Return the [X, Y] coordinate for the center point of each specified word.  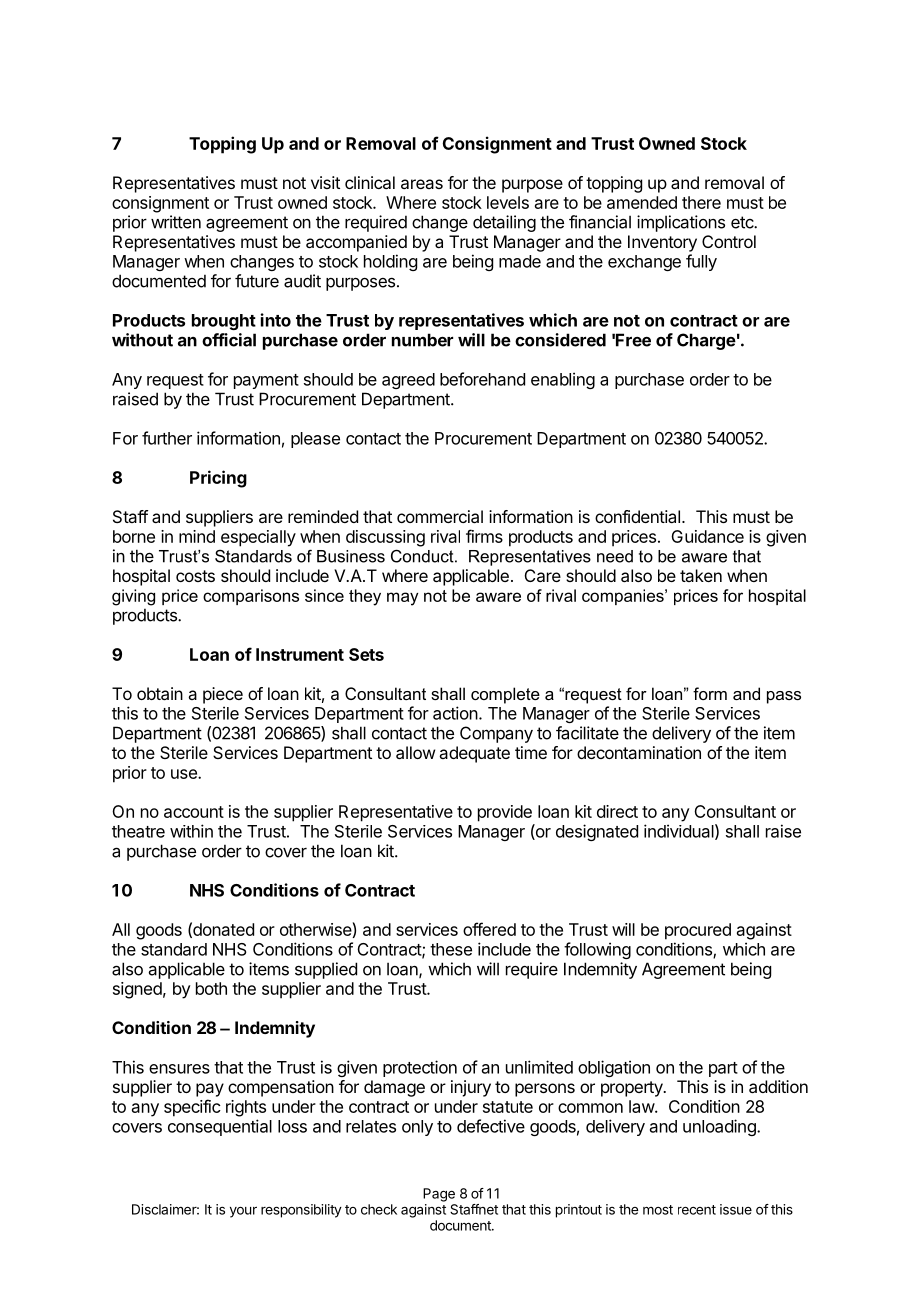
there [701, 202]
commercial [440, 516]
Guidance [707, 536]
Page [439, 1195]
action [455, 713]
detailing [504, 223]
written [176, 222]
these [451, 949]
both [211, 988]
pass [784, 697]
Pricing [218, 479]
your [243, 1212]
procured [698, 931]
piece [223, 695]
